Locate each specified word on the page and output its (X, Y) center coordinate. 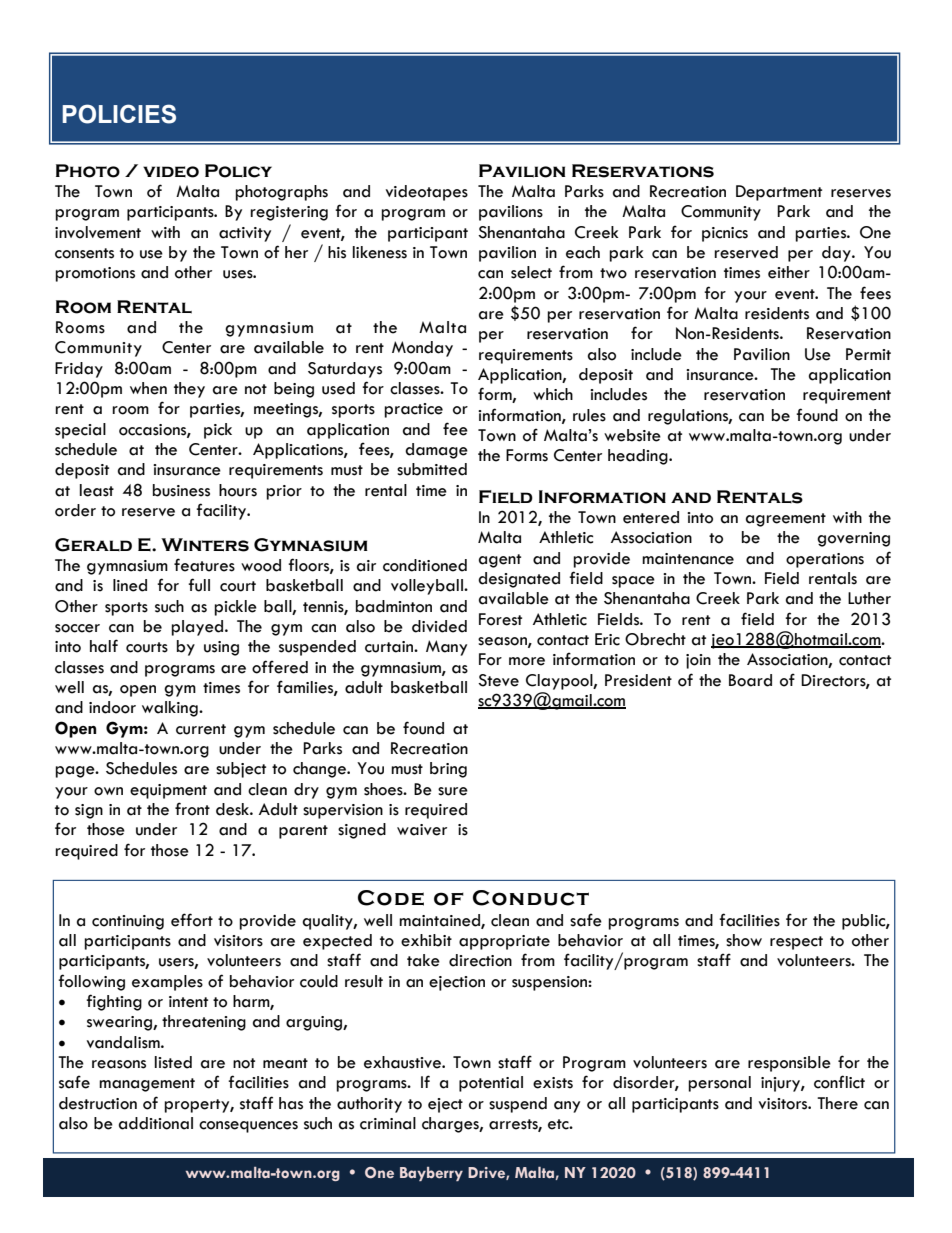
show (744, 940)
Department (779, 193)
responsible (789, 1064)
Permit (868, 354)
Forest (500, 619)
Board (750, 680)
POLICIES (119, 114)
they (189, 390)
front (192, 809)
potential (491, 1084)
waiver (422, 830)
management (147, 1085)
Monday (422, 349)
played (198, 628)
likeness (380, 252)
